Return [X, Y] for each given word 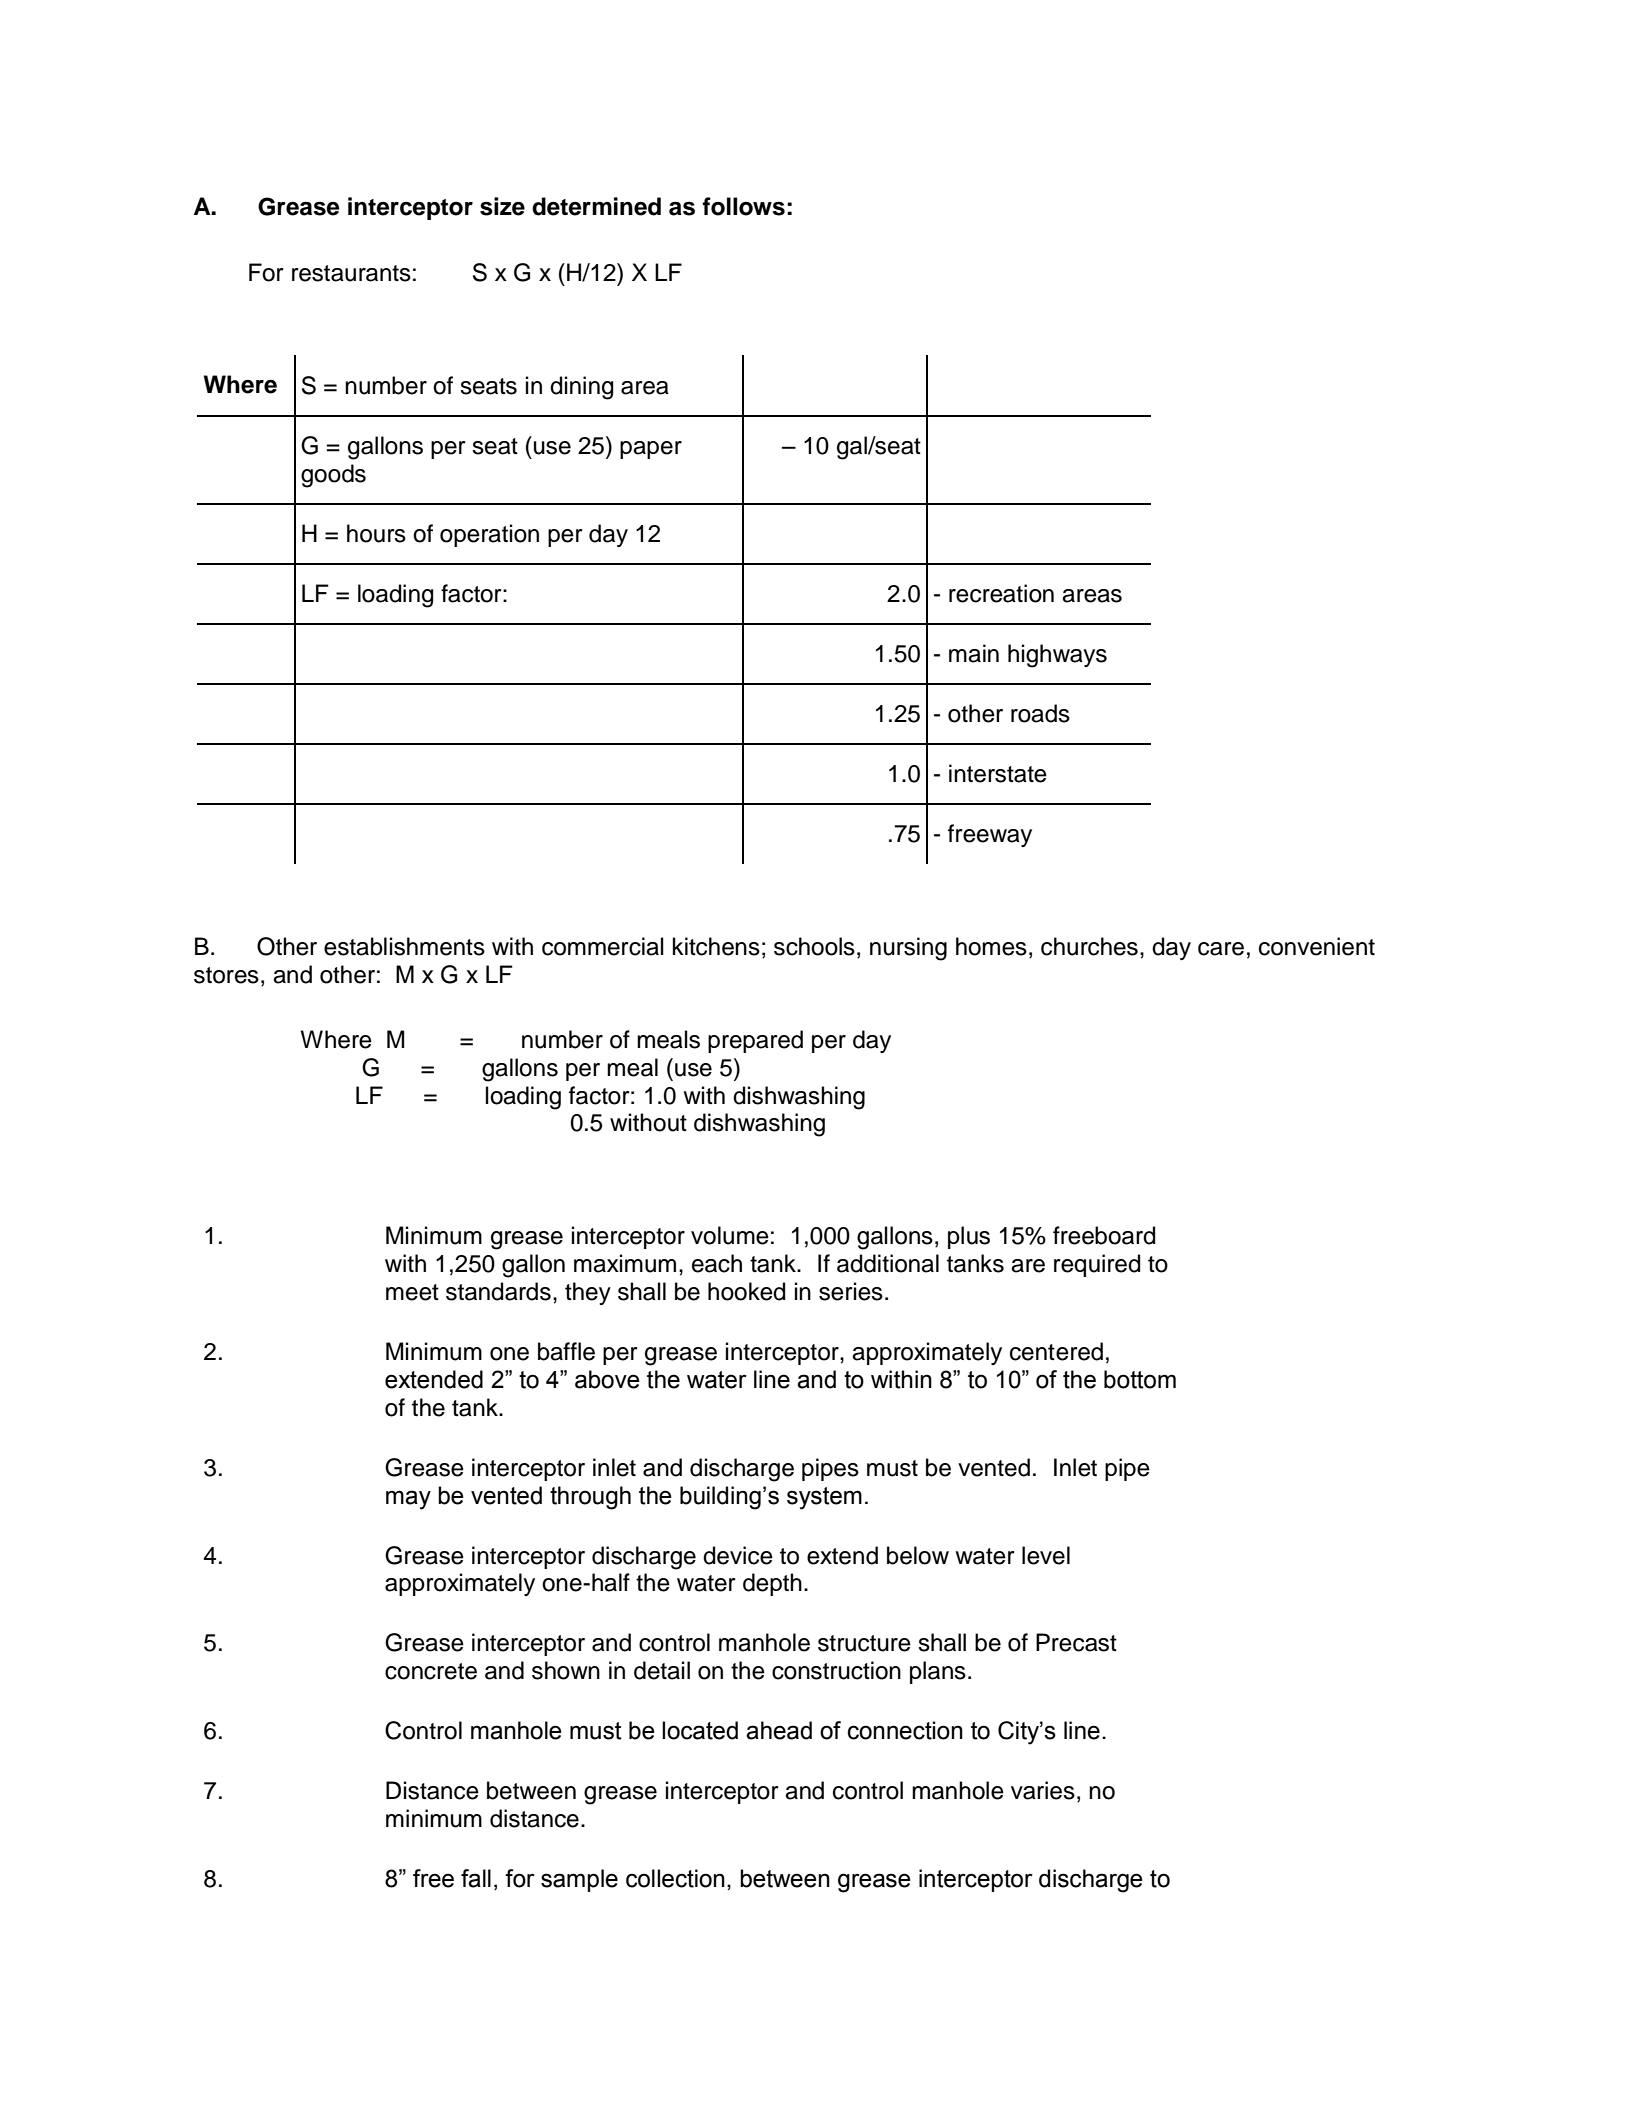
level [1046, 1555]
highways [1057, 656]
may [408, 1500]
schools [814, 946]
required [1097, 1265]
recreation [1001, 593]
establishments [404, 946]
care [1221, 949]
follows [743, 206]
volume [730, 1235]
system [824, 1498]
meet [412, 1292]
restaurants [351, 273]
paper [651, 450]
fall [476, 1878]
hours [376, 533]
